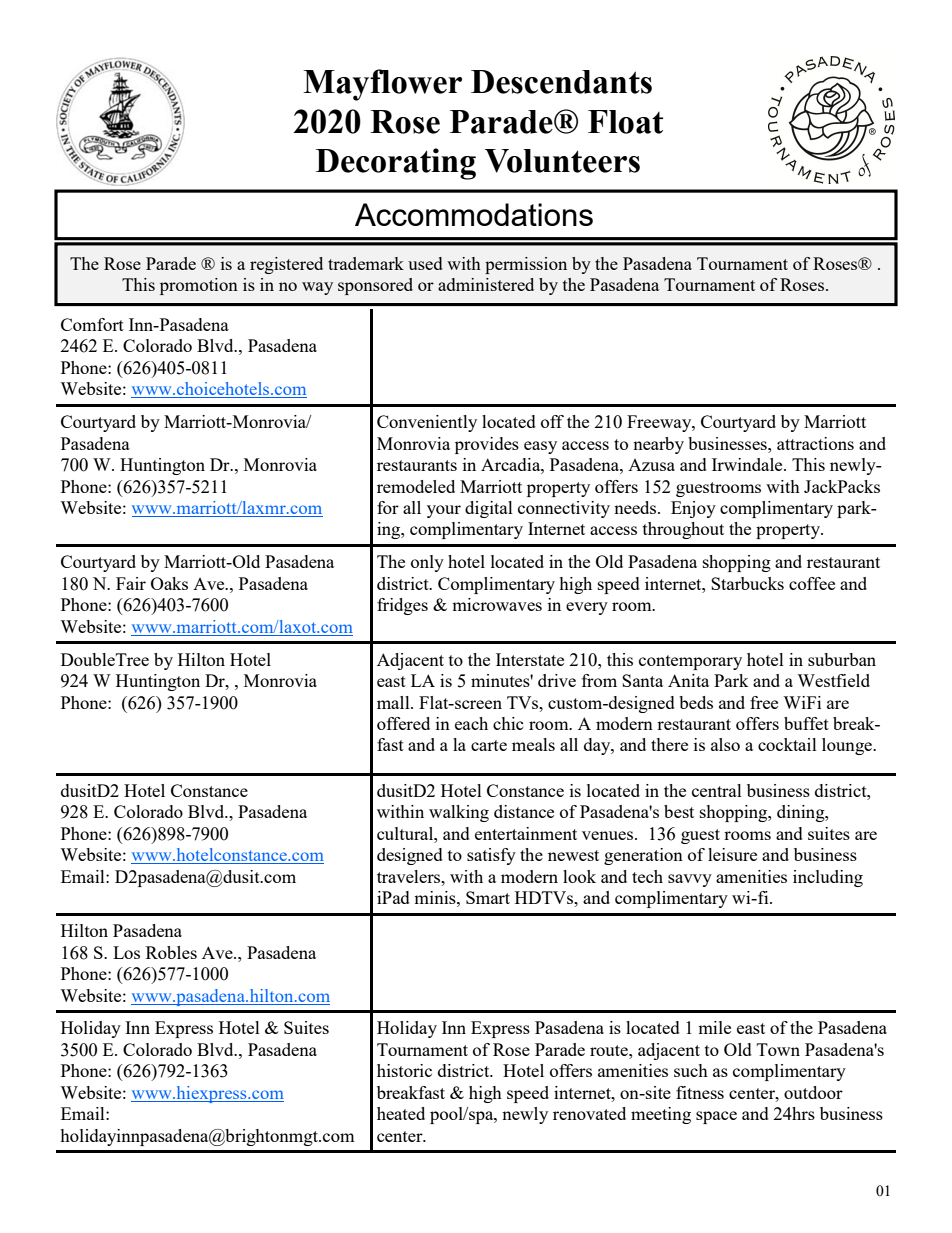  What do you see at coordinates (403, 723) in the screenshot?
I see `offered` at bounding box center [403, 723].
